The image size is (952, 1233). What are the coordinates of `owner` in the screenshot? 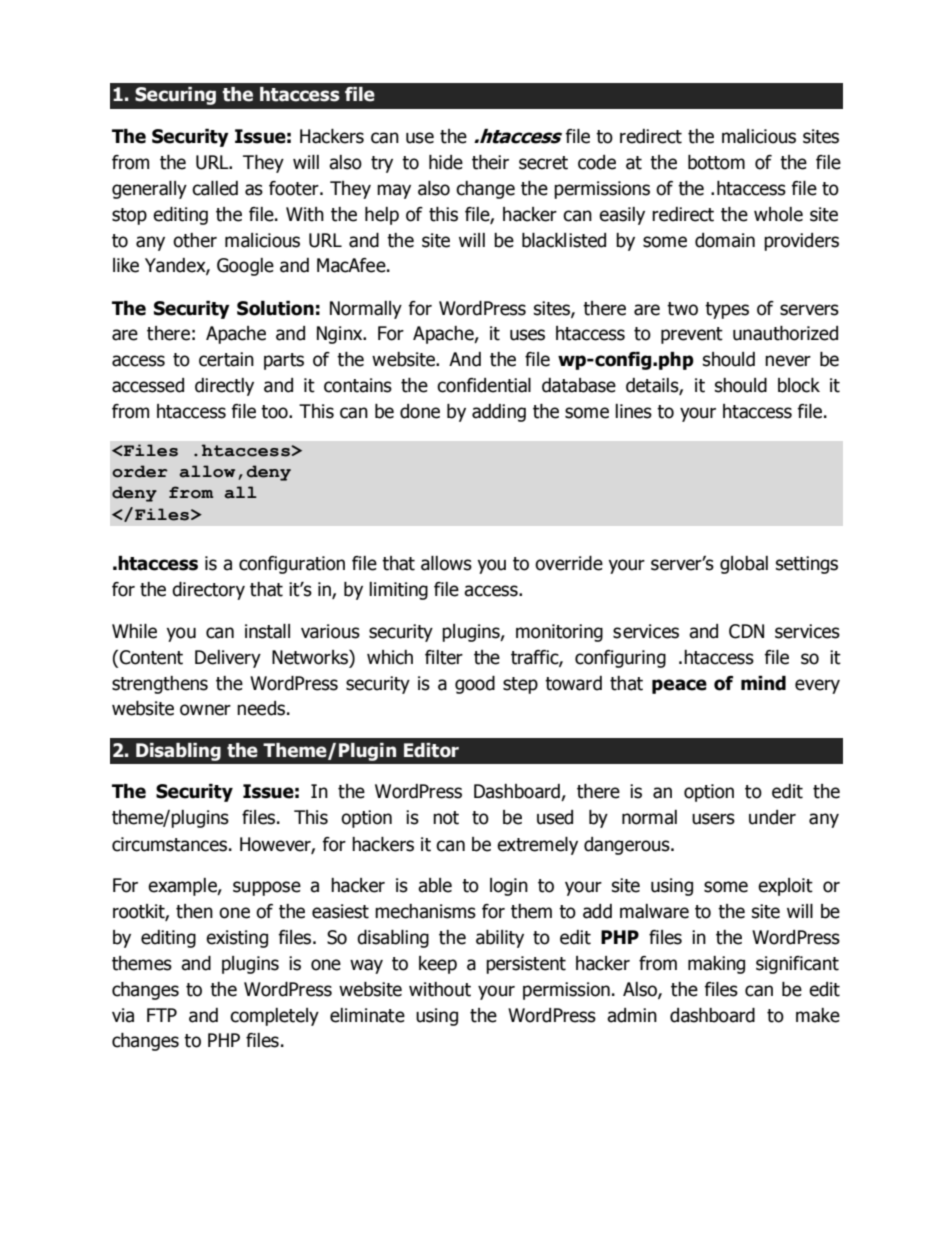 It's located at (205, 710).
